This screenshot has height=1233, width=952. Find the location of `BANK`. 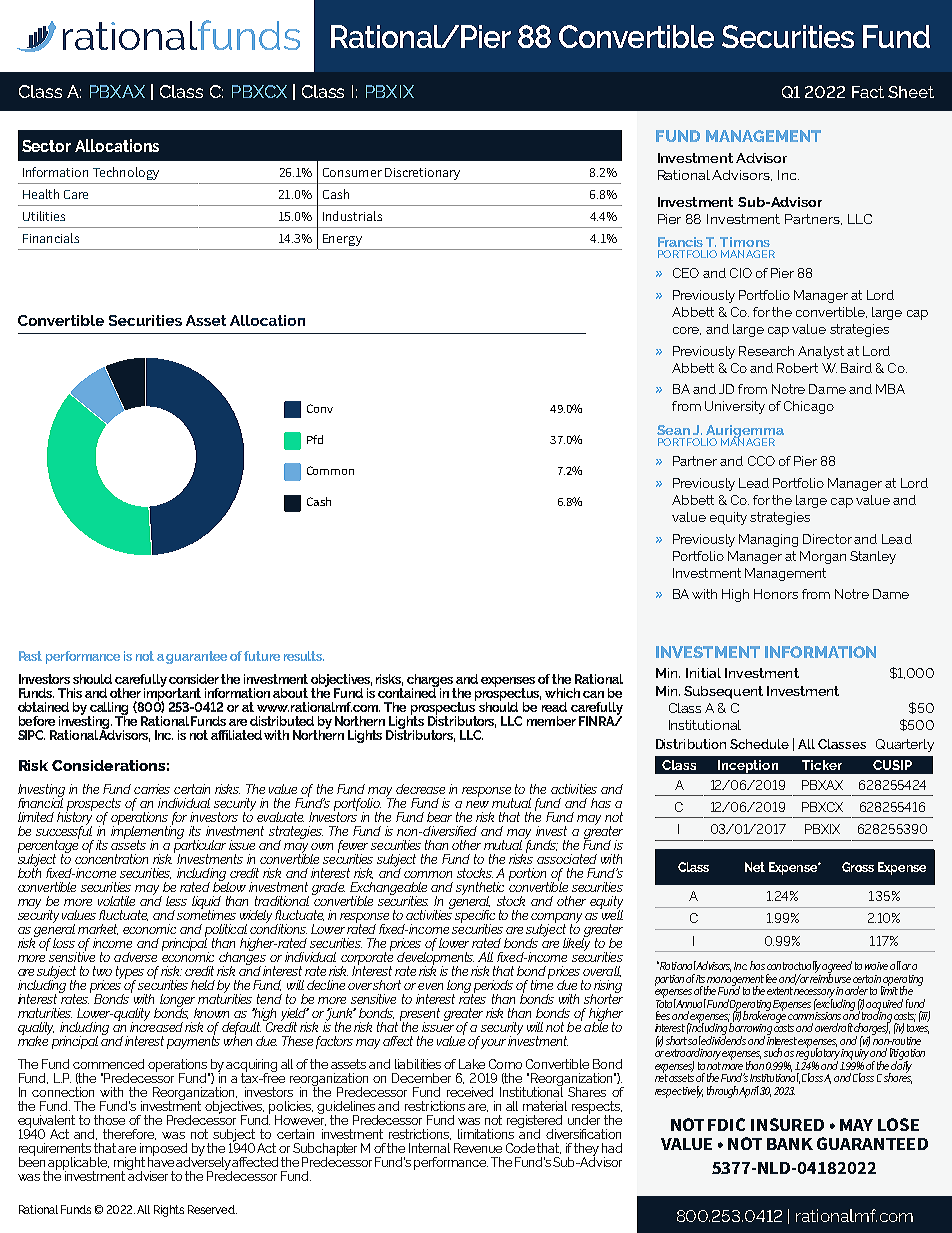

BANK is located at coordinates (790, 1144).
